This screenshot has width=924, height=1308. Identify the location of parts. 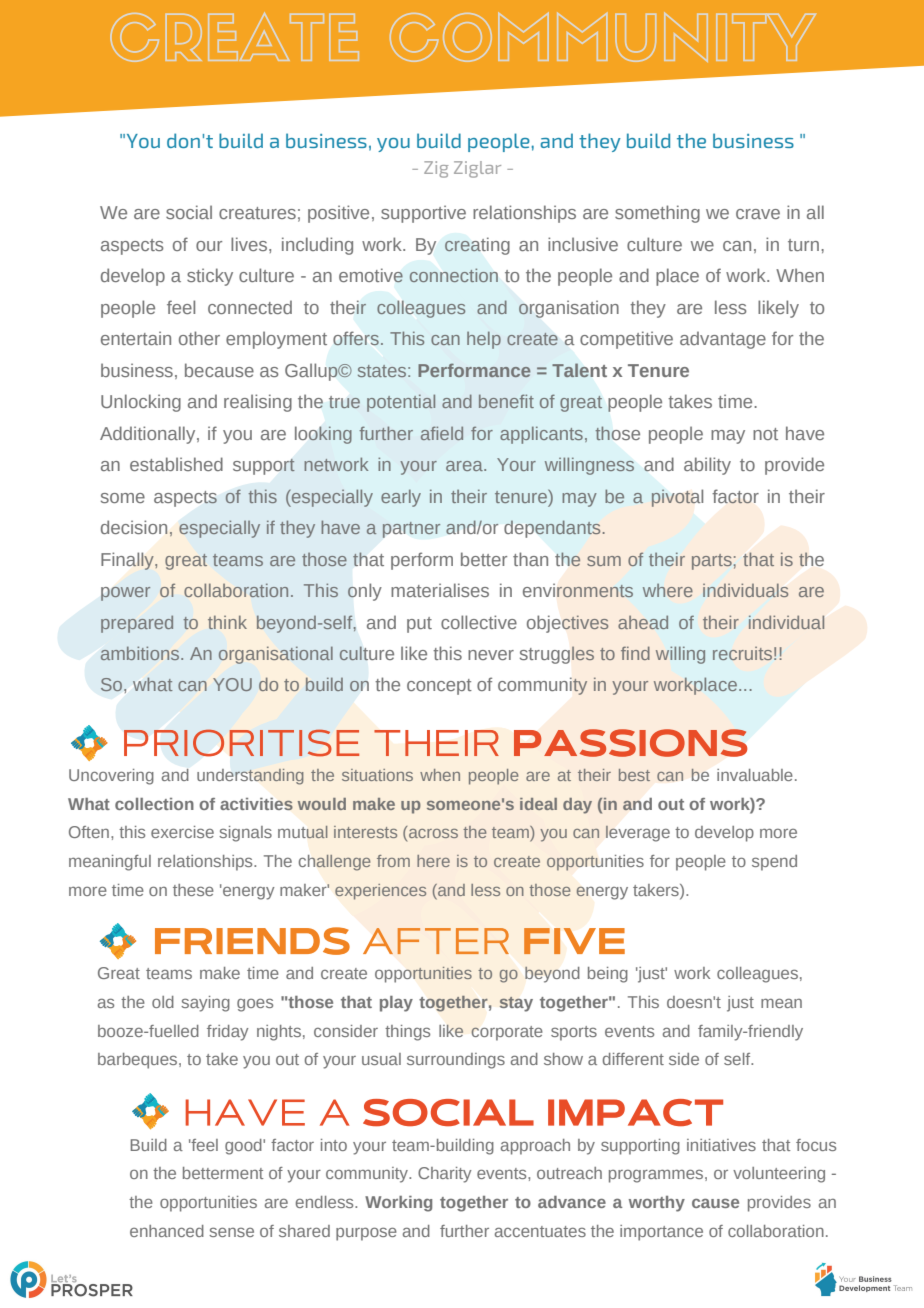
(712, 562).
